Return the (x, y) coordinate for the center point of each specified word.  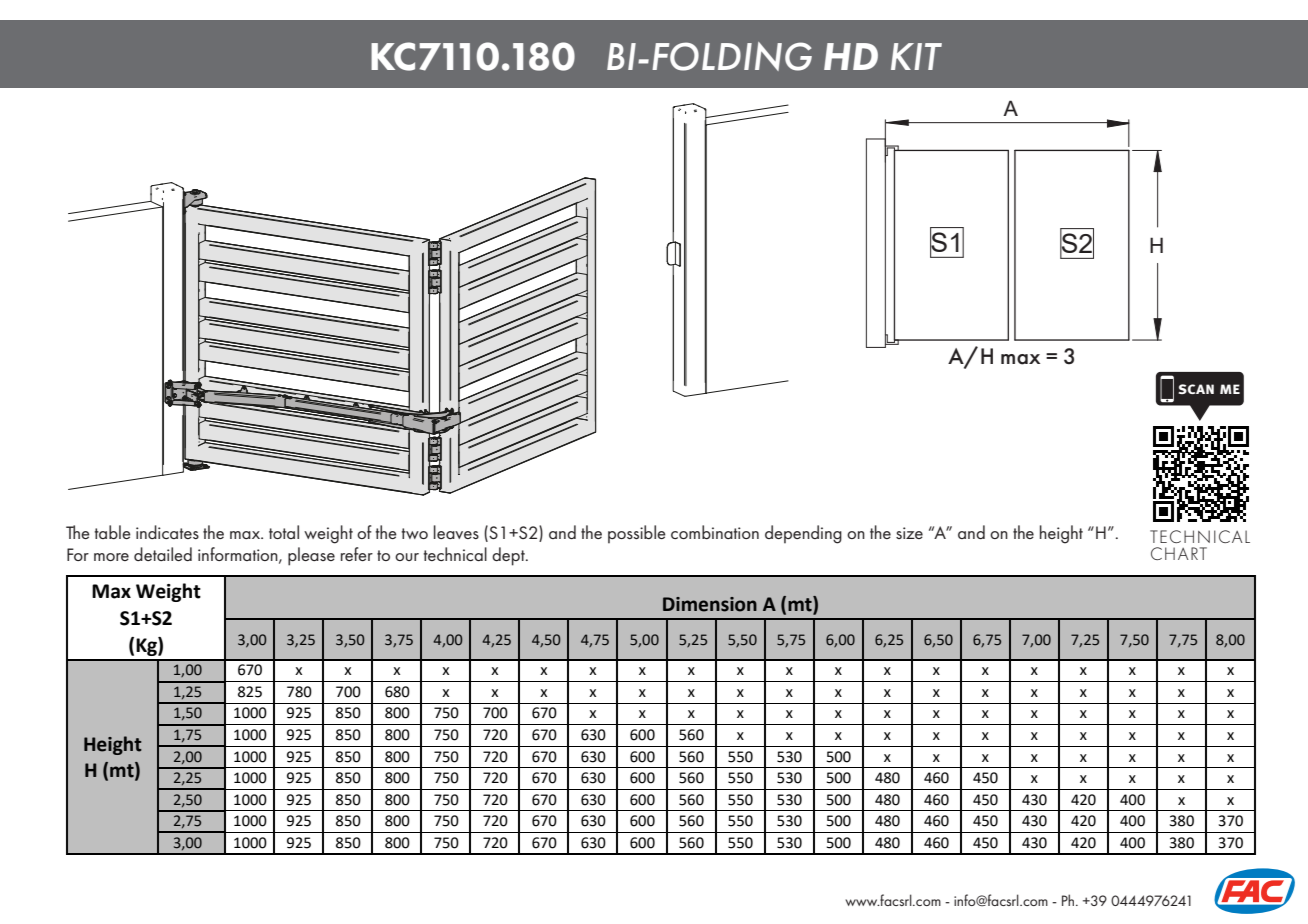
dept (509, 556)
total (284, 532)
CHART (1179, 553)
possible (637, 534)
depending (803, 534)
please (311, 556)
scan (1196, 389)
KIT (916, 56)
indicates (167, 532)
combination (715, 532)
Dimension (710, 604)
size (909, 533)
